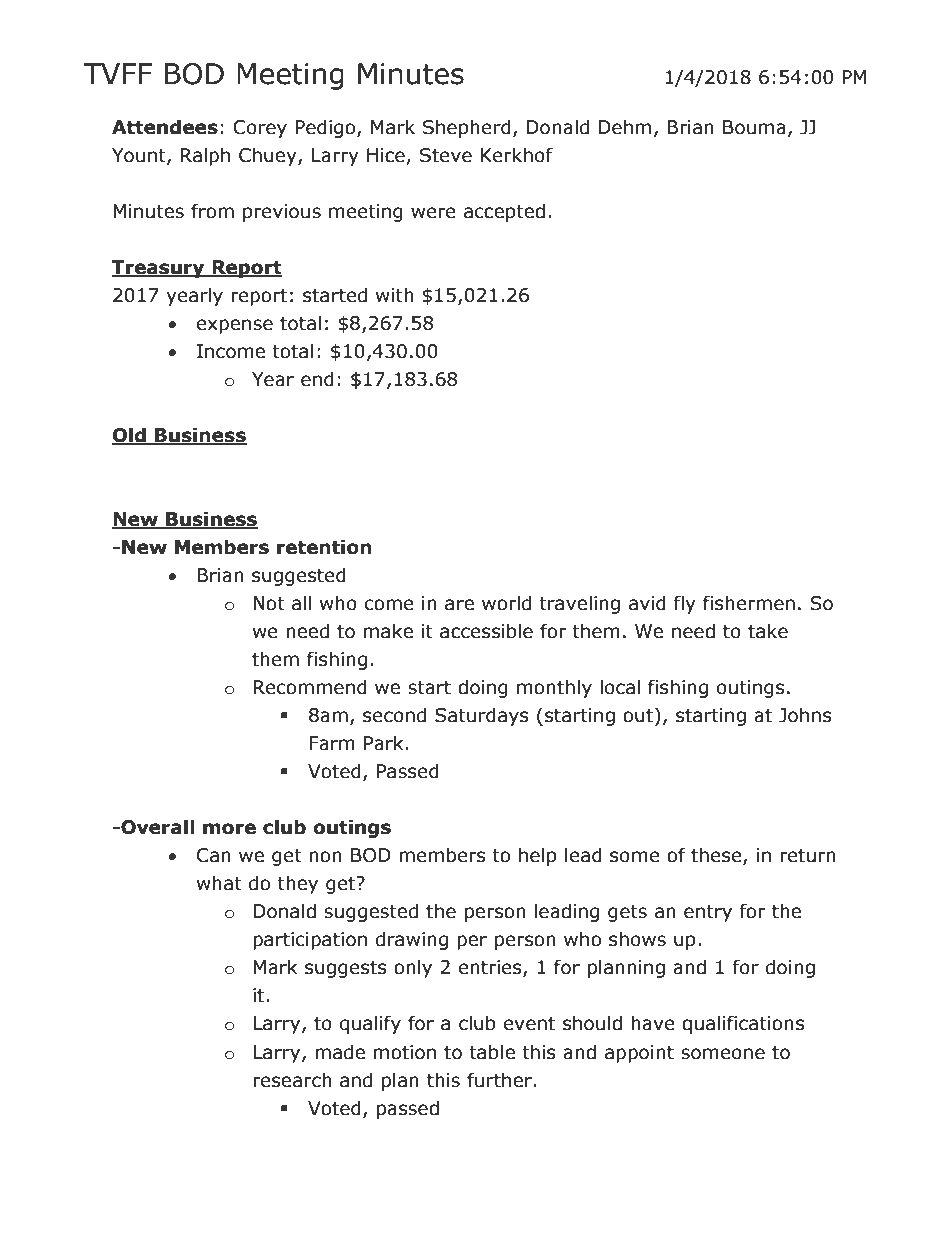 This image has height=1233, width=952. What do you see at coordinates (749, 603) in the image?
I see `fishermen` at bounding box center [749, 603].
